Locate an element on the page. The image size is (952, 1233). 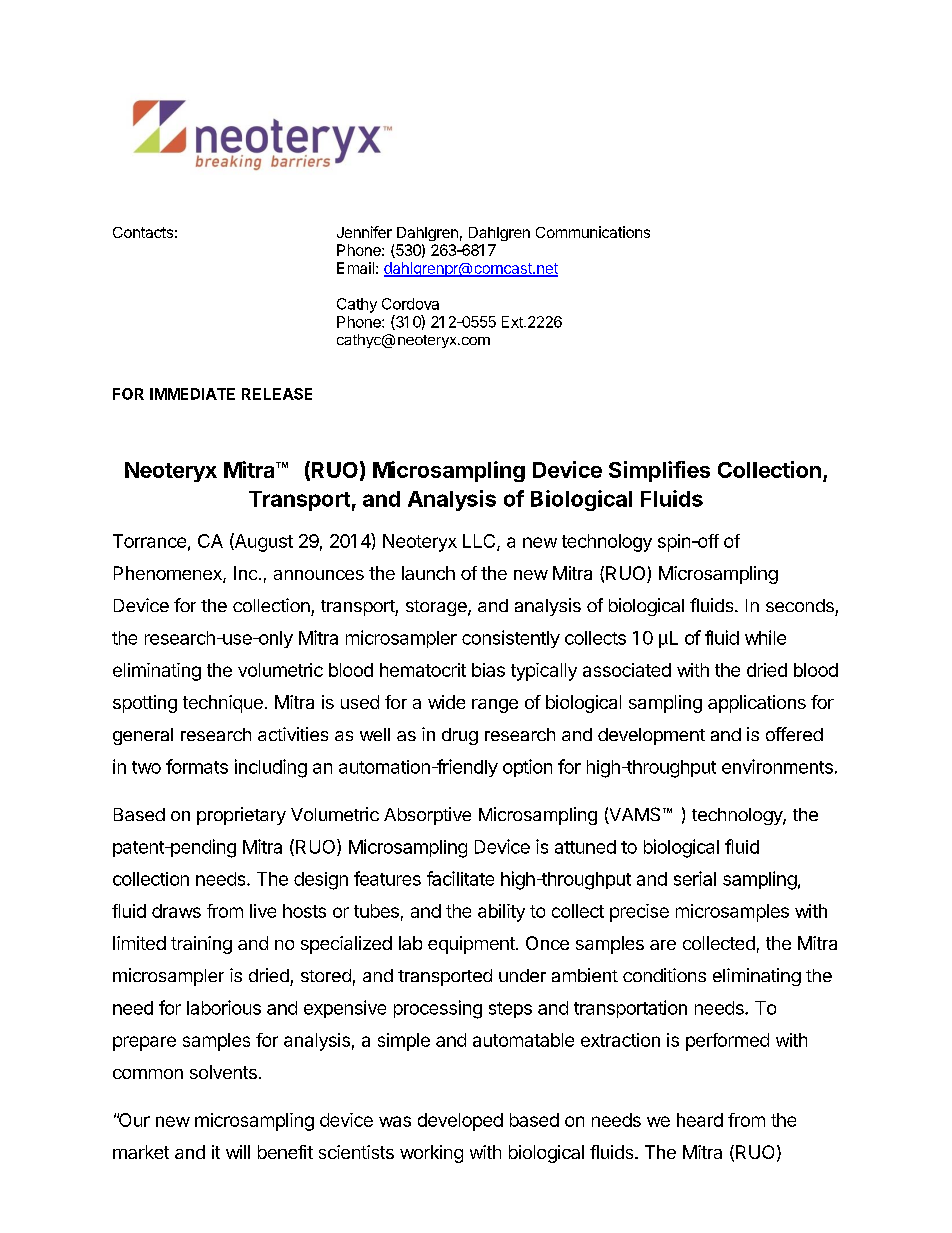
technique is located at coordinates (223, 704).
